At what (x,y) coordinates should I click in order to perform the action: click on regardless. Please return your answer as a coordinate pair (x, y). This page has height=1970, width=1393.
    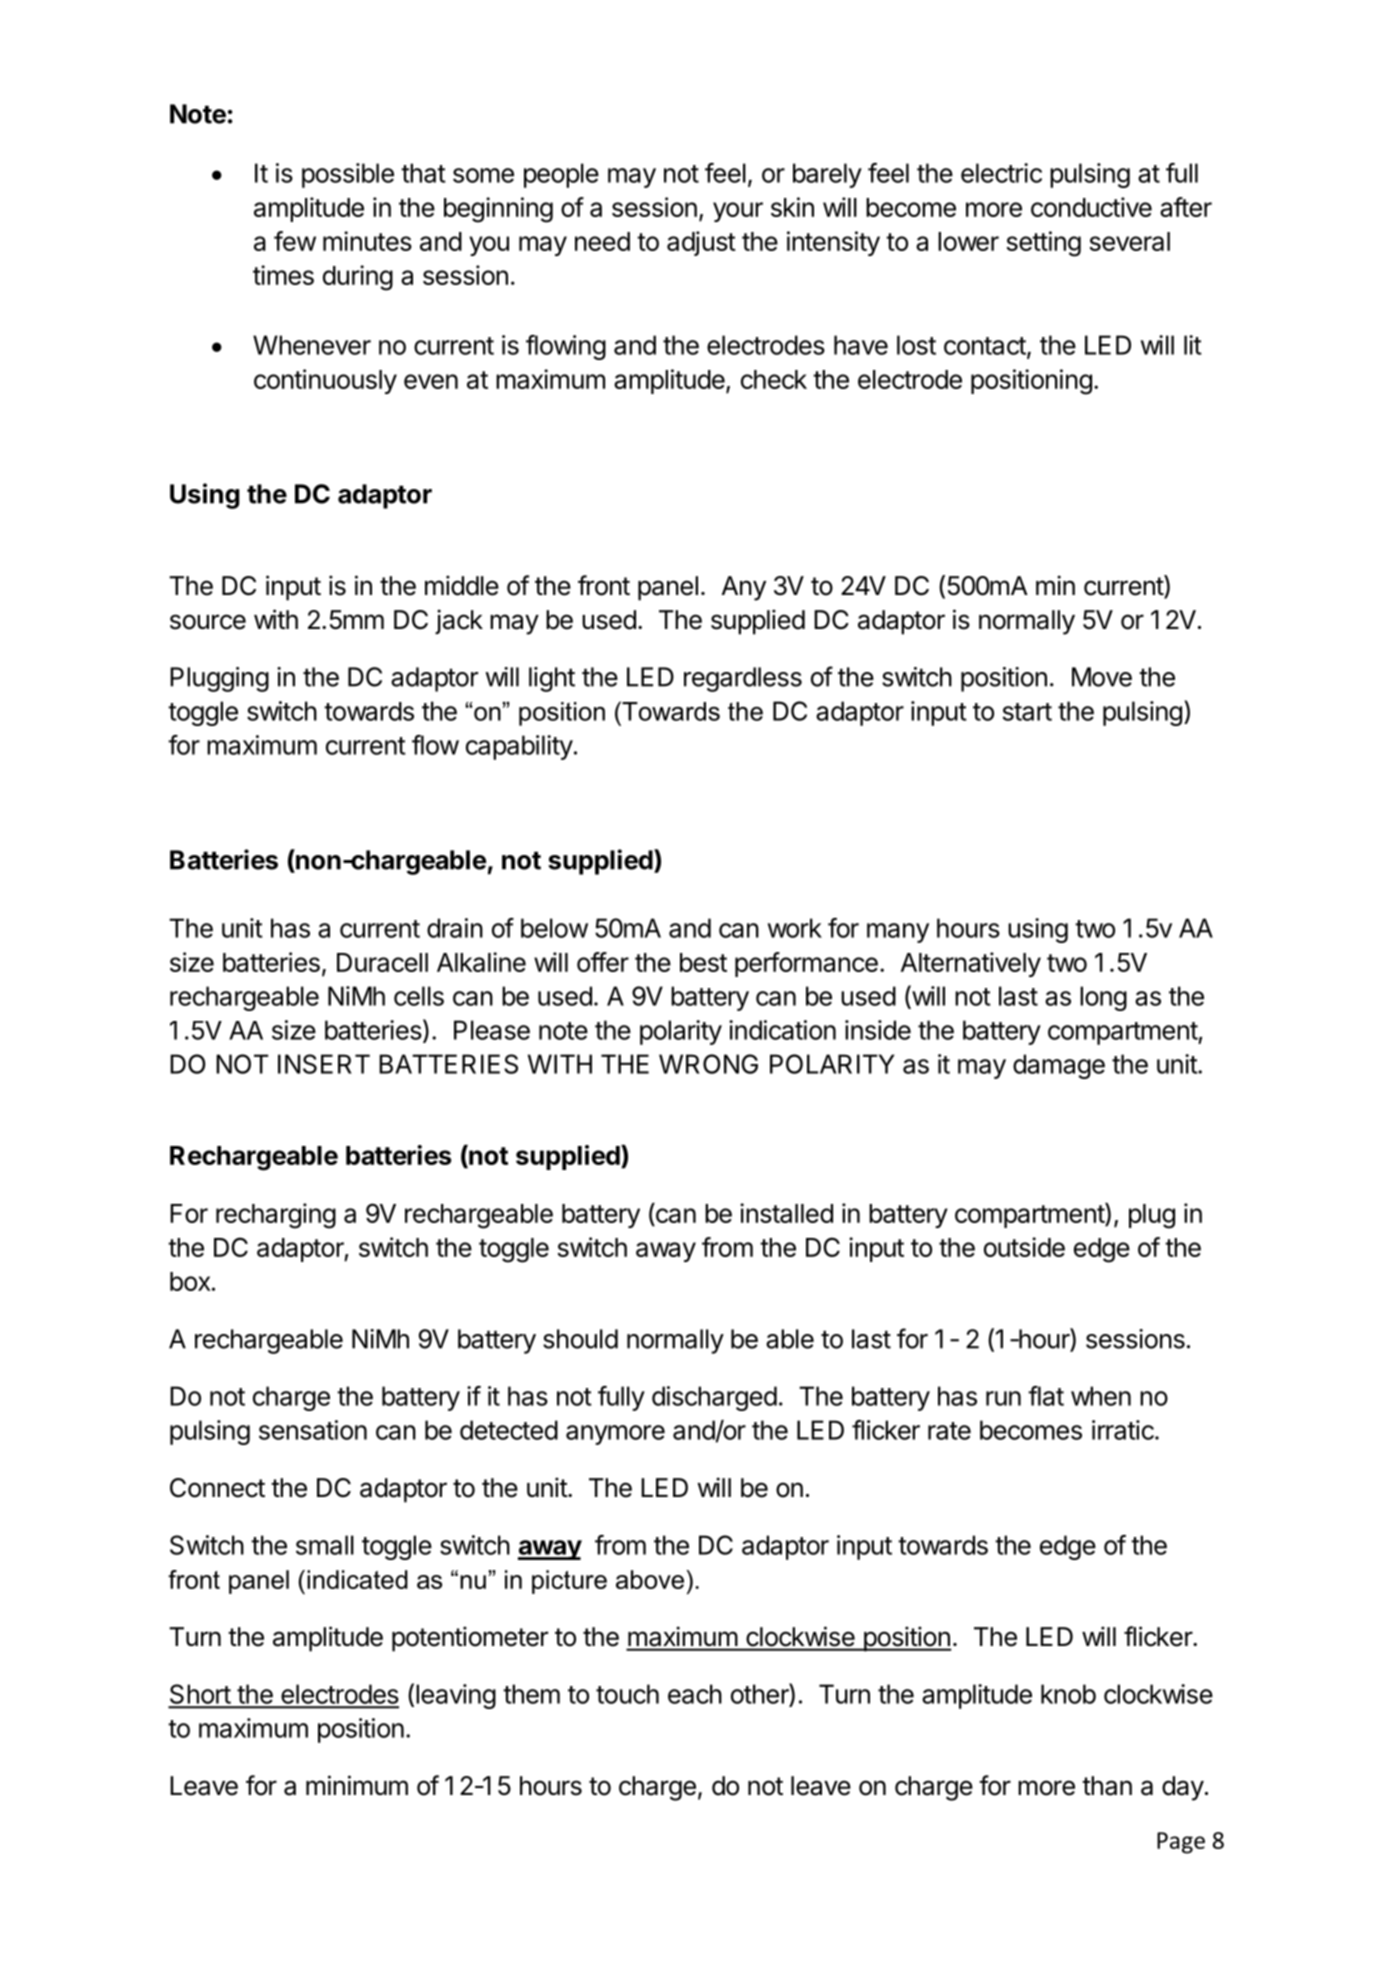
    Looking at the image, I should click on (743, 679).
